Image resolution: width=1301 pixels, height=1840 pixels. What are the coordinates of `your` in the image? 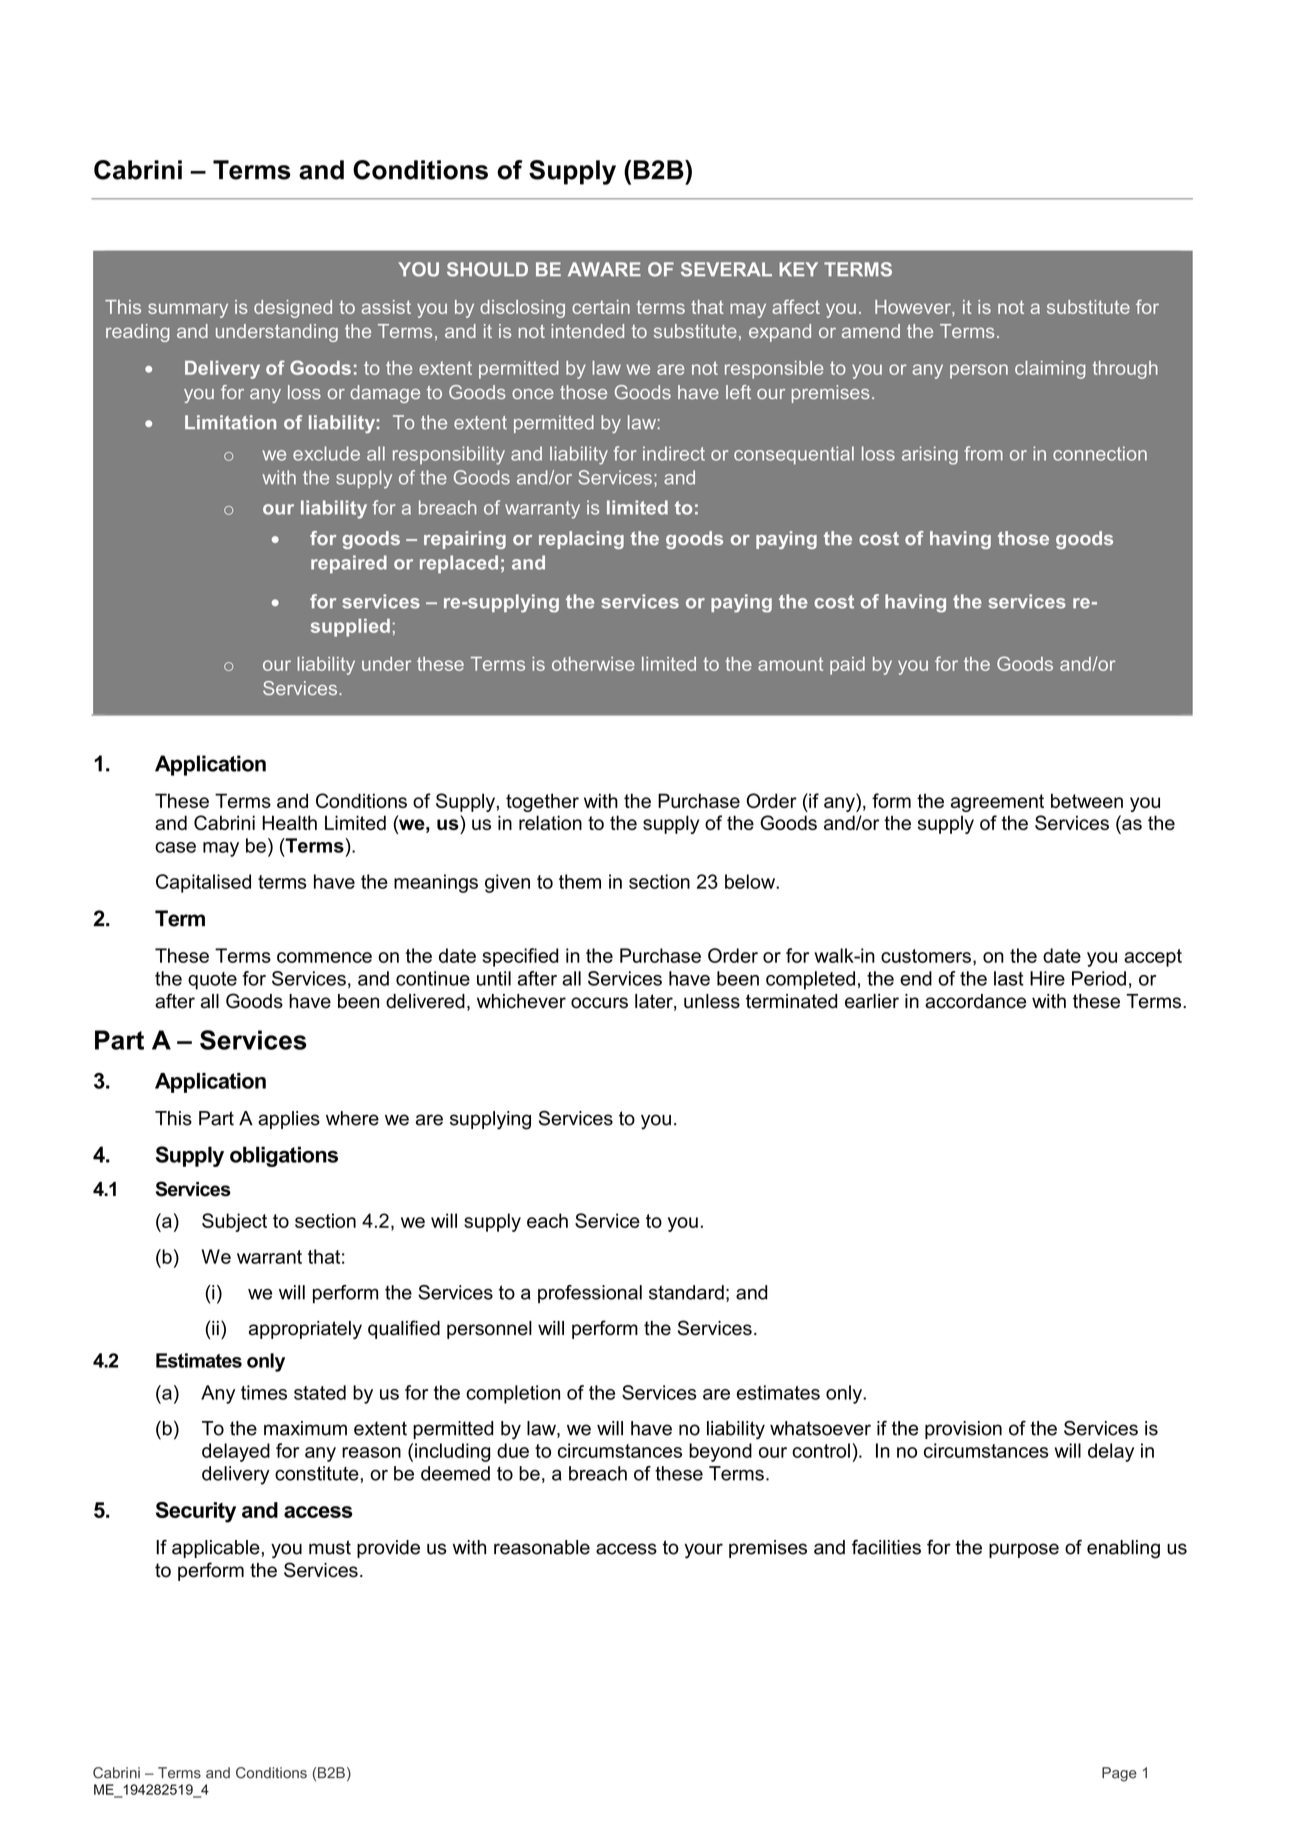 It's located at (703, 1551).
